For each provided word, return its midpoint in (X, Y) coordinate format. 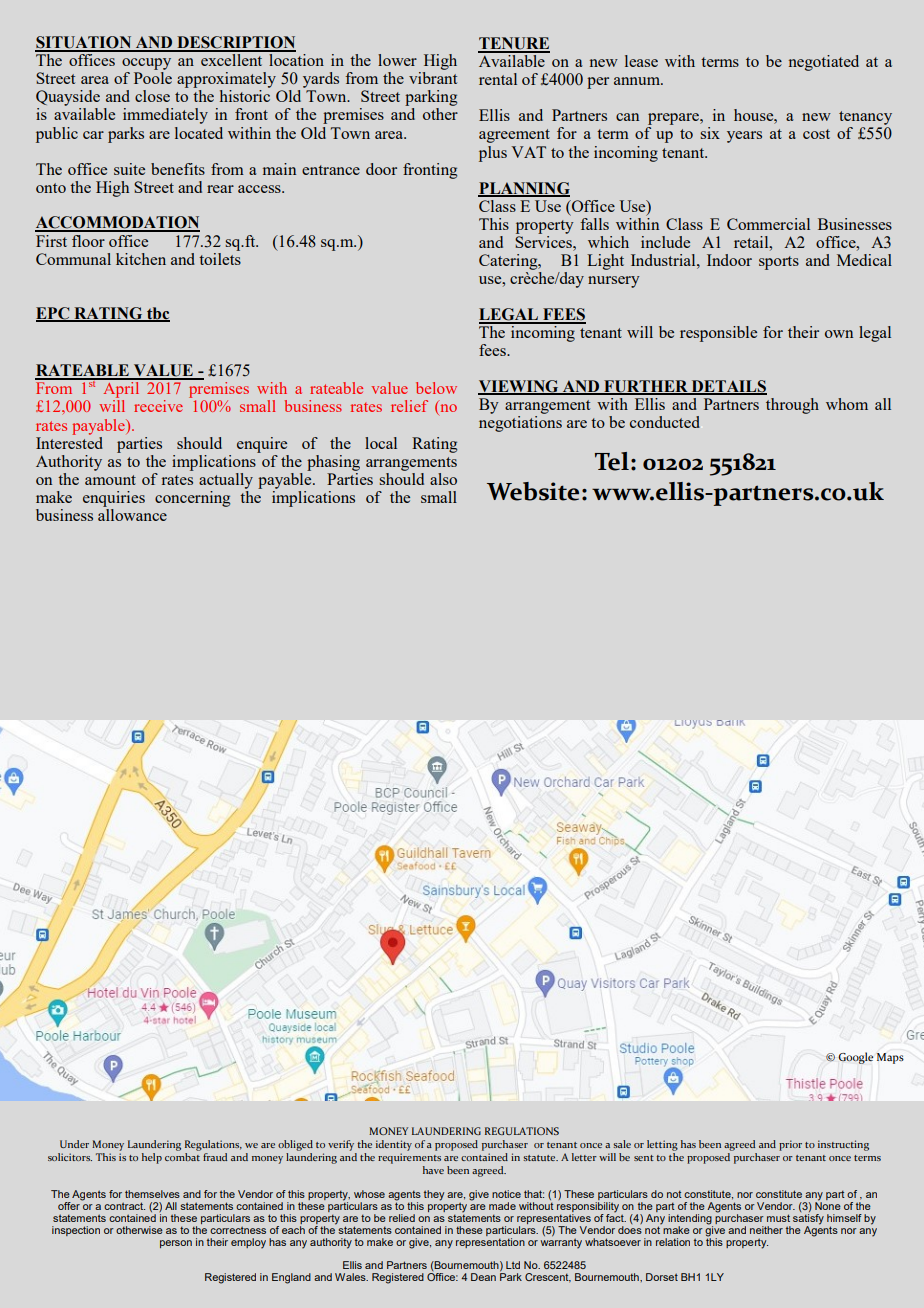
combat (182, 1157)
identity (394, 1145)
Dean (483, 1277)
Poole (153, 78)
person (176, 1244)
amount (110, 480)
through (792, 406)
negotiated (824, 63)
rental (498, 79)
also (443, 479)
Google (855, 1058)
